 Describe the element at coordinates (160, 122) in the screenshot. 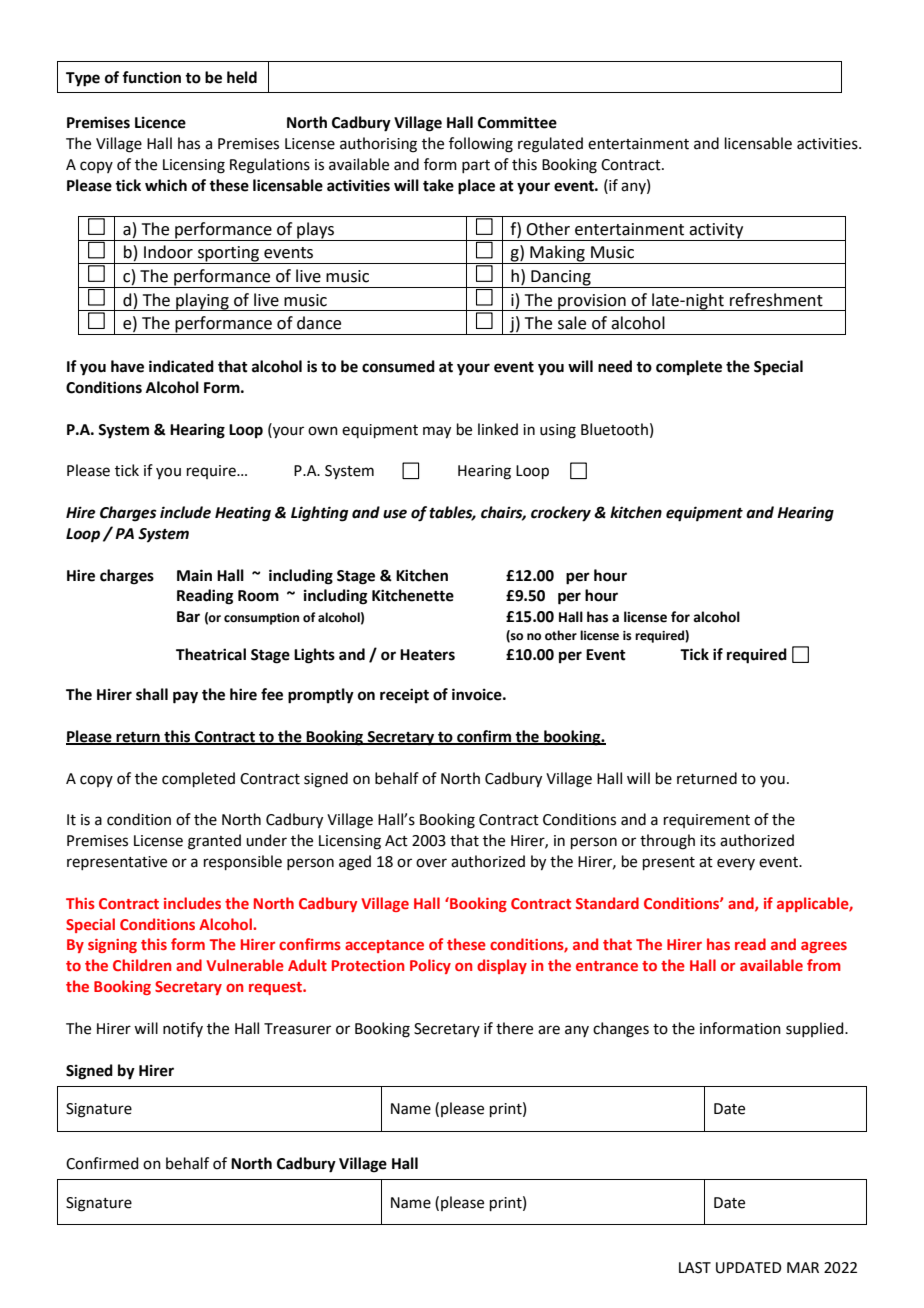

I see `Licence` at that location.
